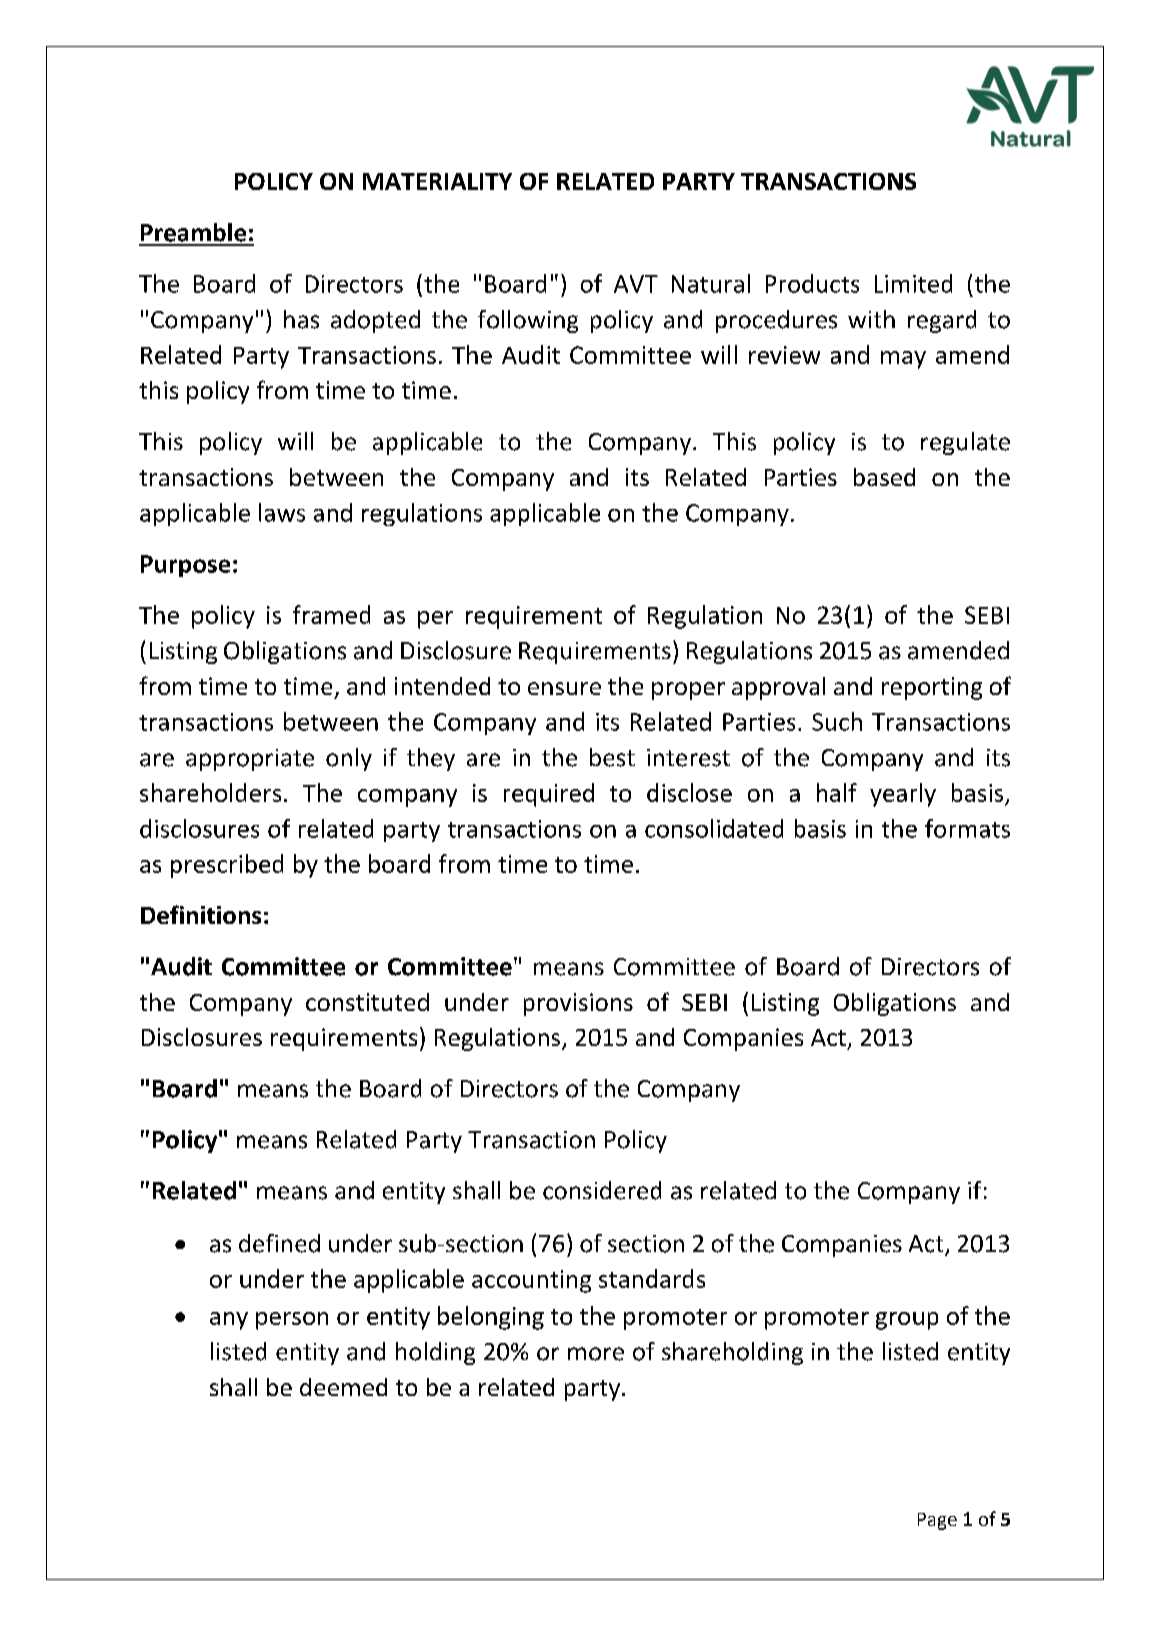 This image has height=1626, width=1150. What do you see at coordinates (884, 477) in the image?
I see `based` at bounding box center [884, 477].
